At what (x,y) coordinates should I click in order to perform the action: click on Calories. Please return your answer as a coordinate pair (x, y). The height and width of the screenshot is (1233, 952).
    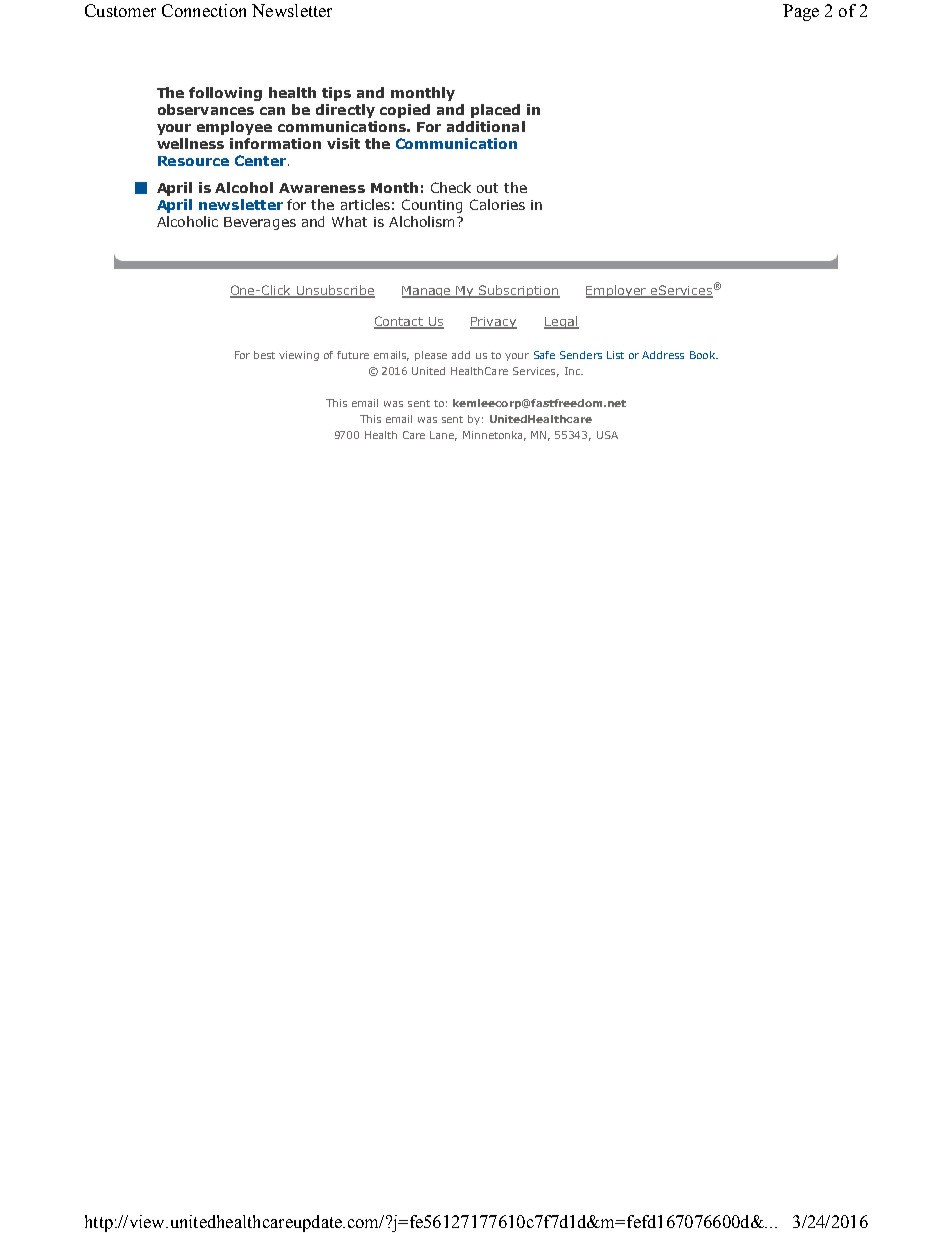
    Looking at the image, I should click on (497, 204).
